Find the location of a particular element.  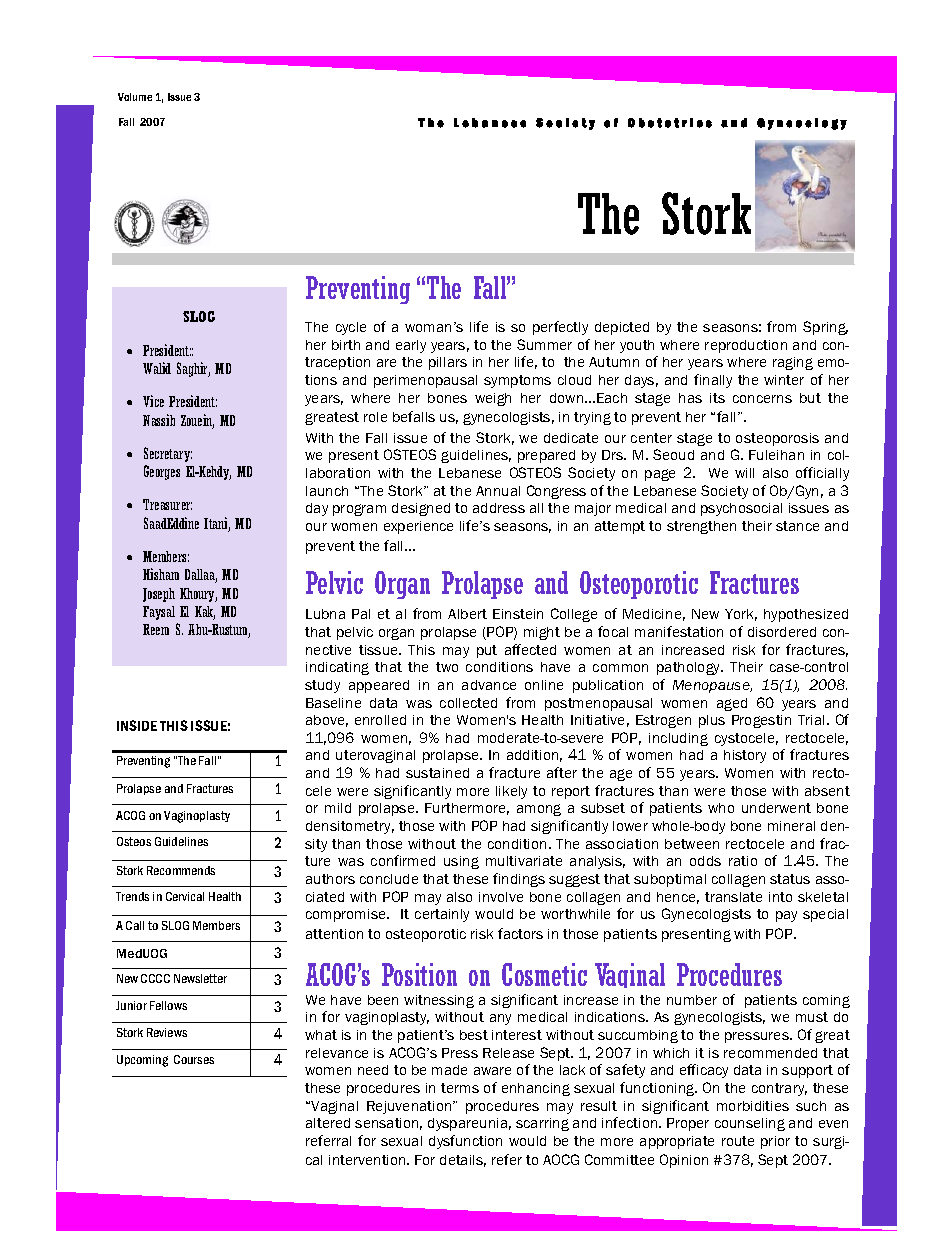

perfectly is located at coordinates (560, 328).
